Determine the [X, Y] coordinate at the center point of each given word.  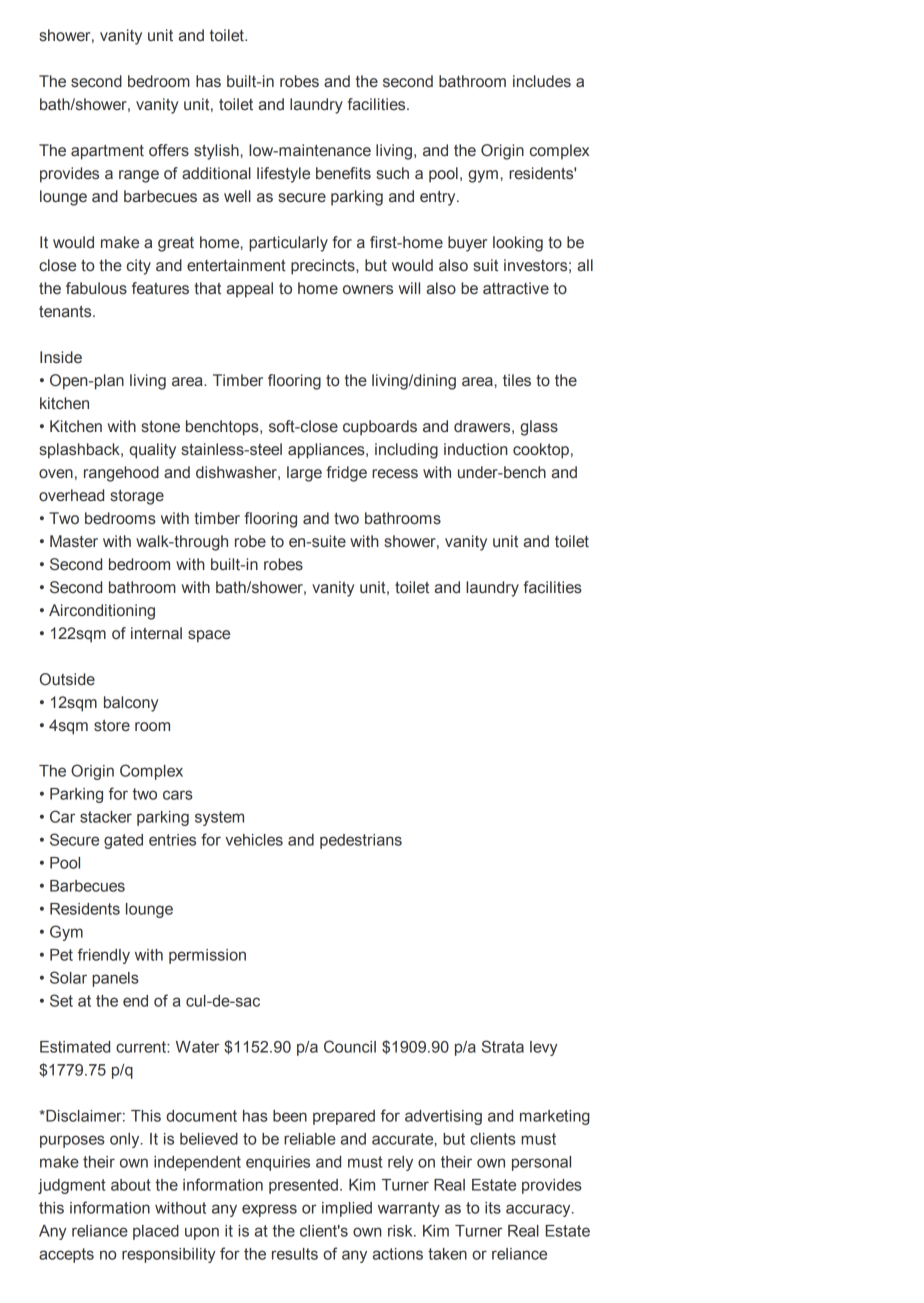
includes [542, 81]
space [209, 636]
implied [347, 1209]
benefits [343, 173]
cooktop [541, 451]
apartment [107, 152]
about [131, 1185]
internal [156, 633]
